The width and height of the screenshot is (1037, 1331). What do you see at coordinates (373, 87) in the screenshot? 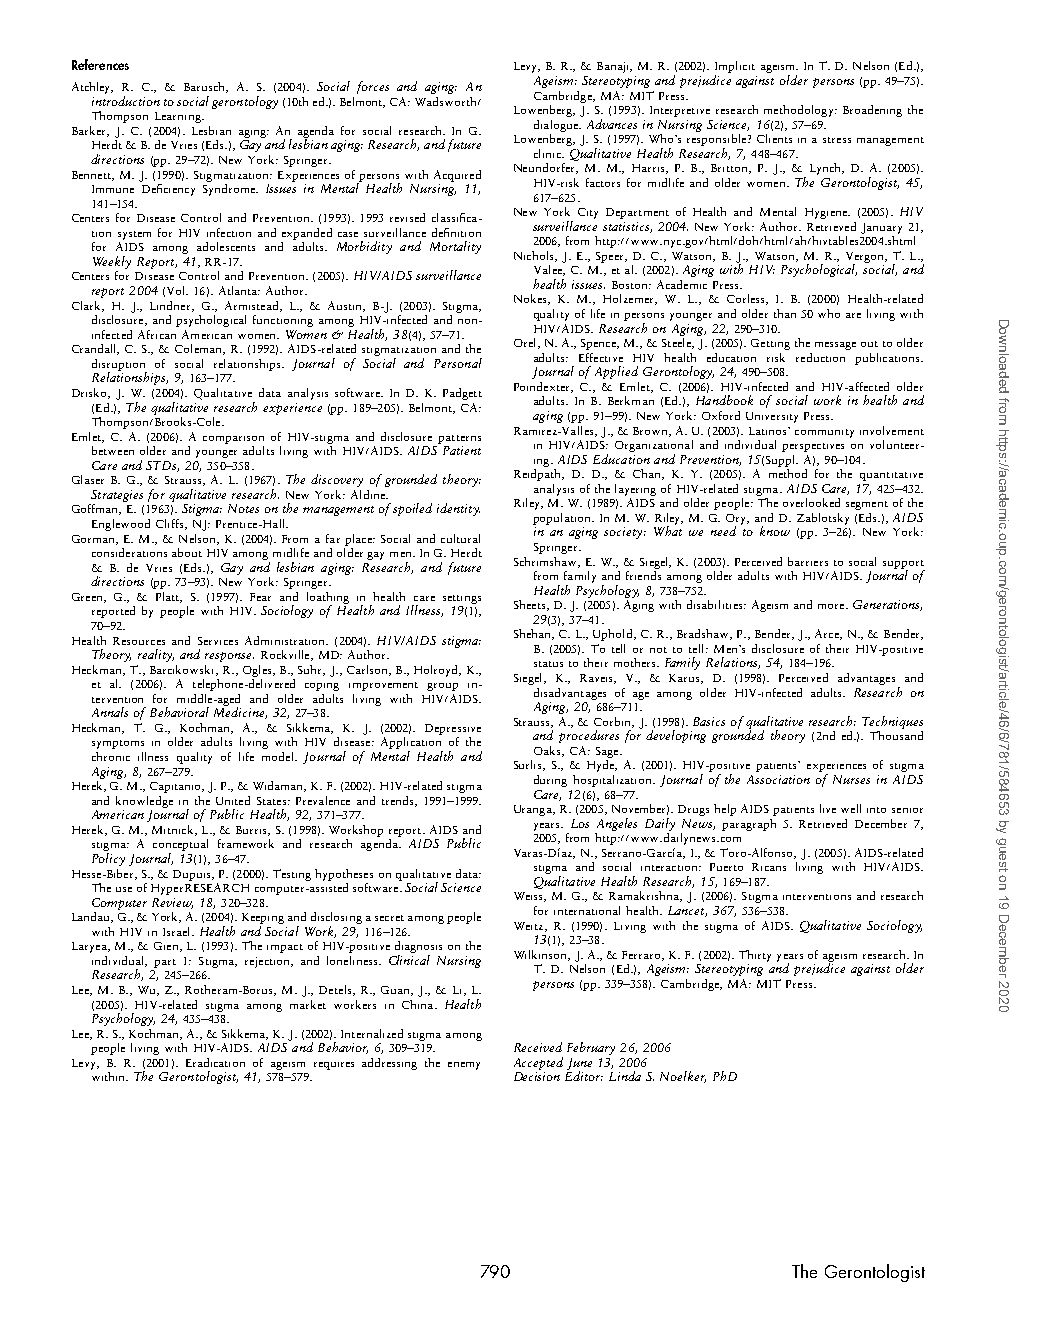
I see `forces` at bounding box center [373, 87].
